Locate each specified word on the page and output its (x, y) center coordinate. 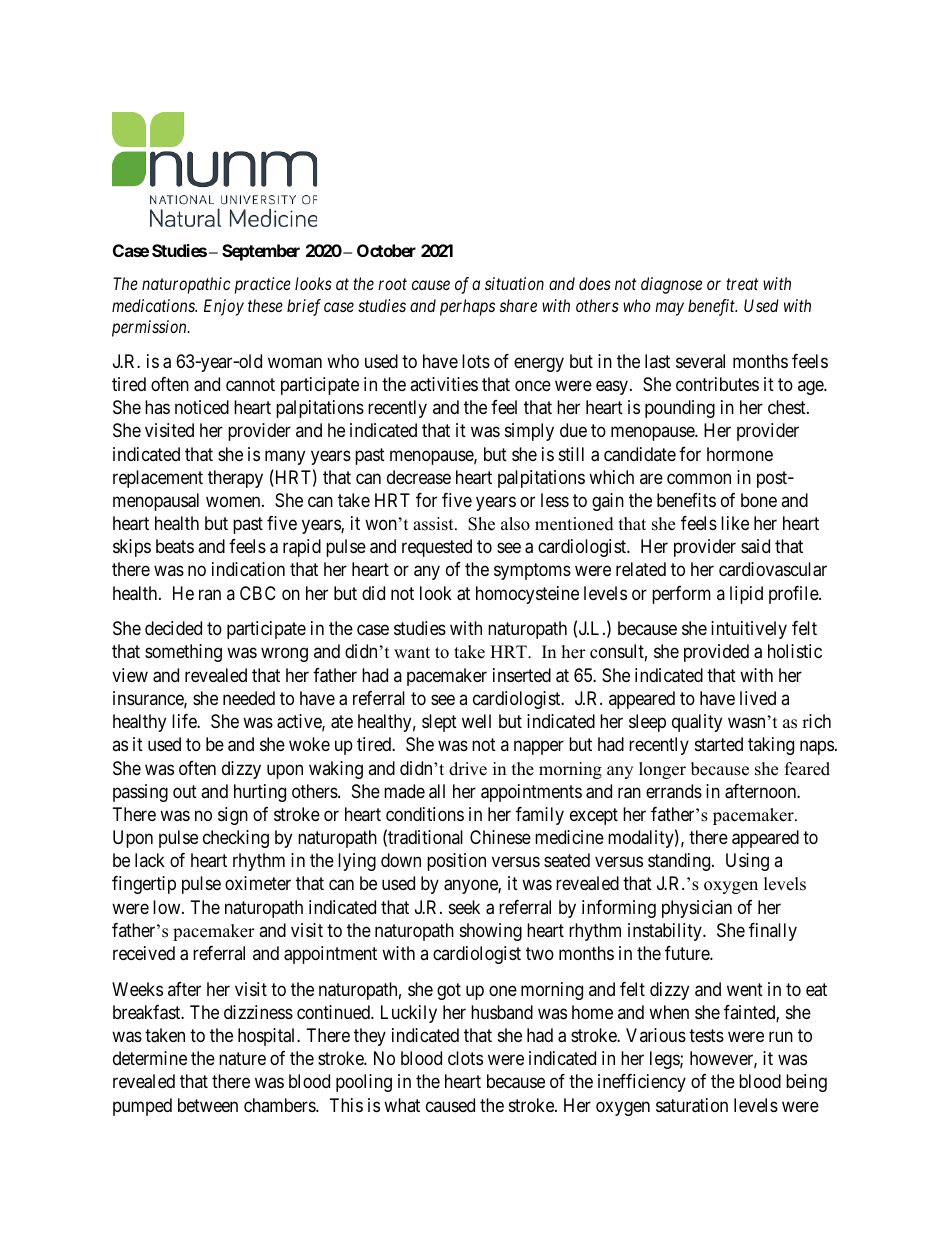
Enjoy (224, 307)
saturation (692, 1105)
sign (233, 816)
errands (674, 791)
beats (175, 546)
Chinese (500, 837)
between (208, 1105)
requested (437, 548)
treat (742, 284)
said (755, 546)
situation (514, 283)
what (402, 1105)
